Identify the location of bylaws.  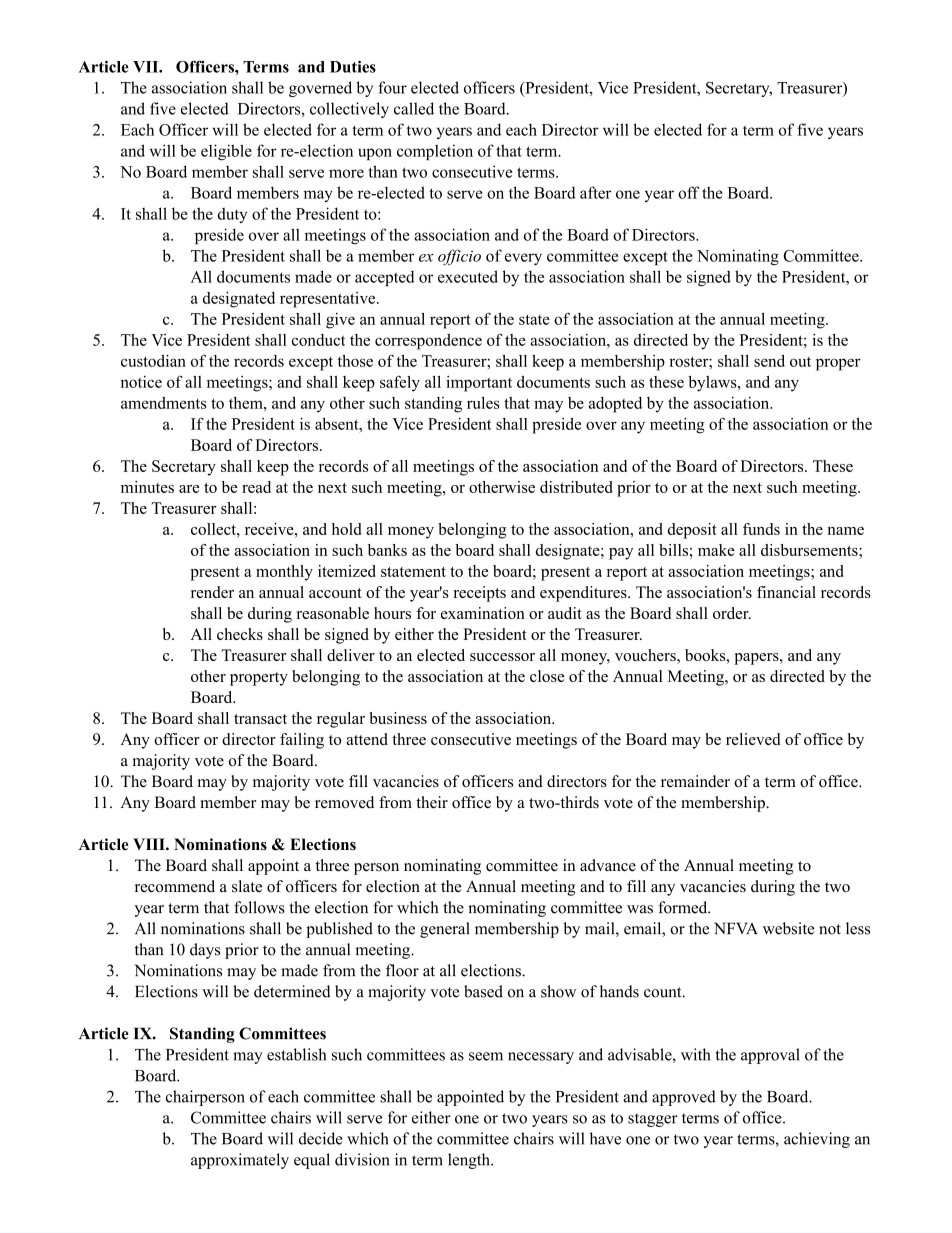
(713, 384).
